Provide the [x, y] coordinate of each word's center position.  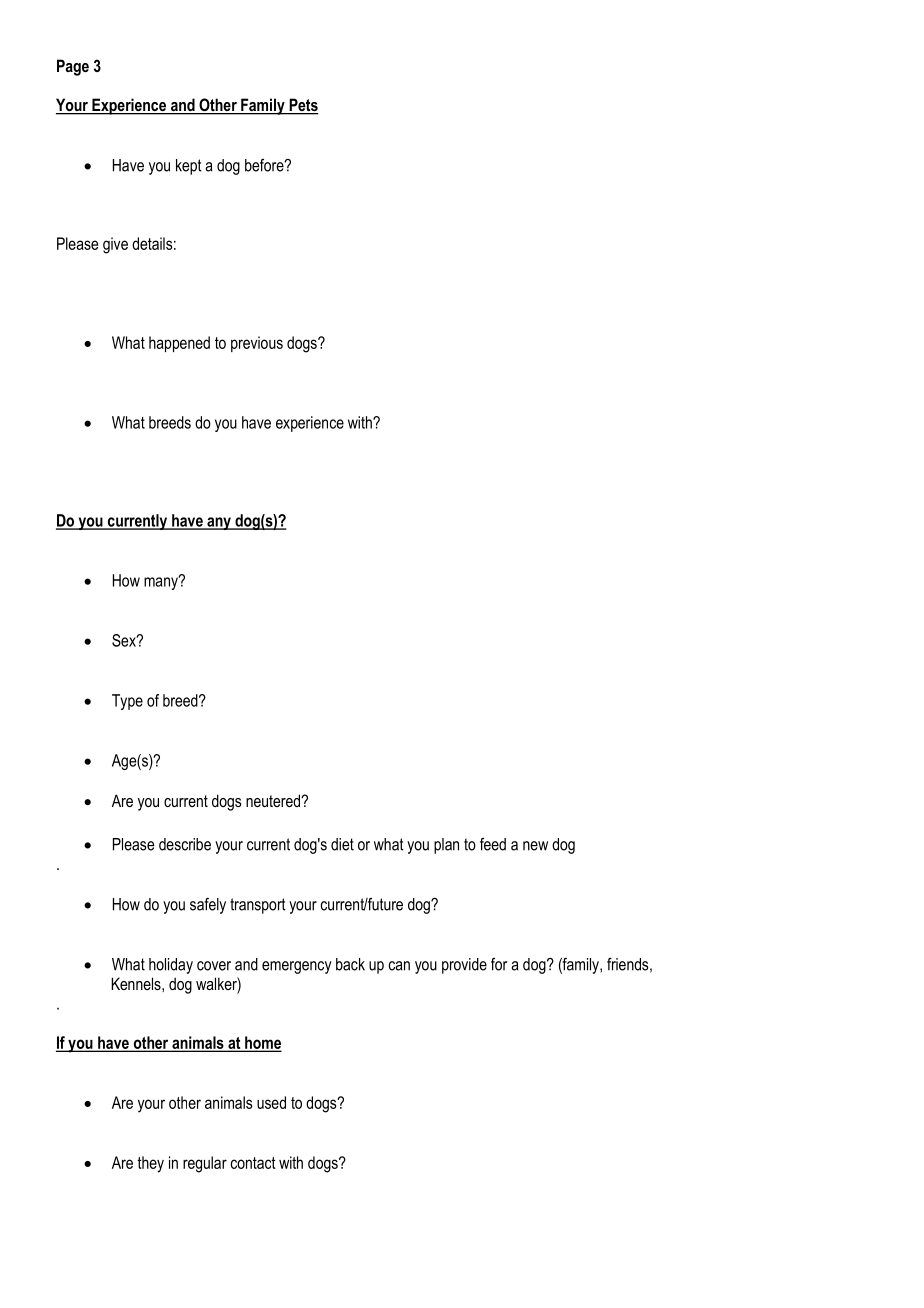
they [150, 1164]
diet [342, 844]
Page [73, 67]
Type [127, 702]
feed [493, 844]
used [271, 1102]
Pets [303, 106]
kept [189, 167]
